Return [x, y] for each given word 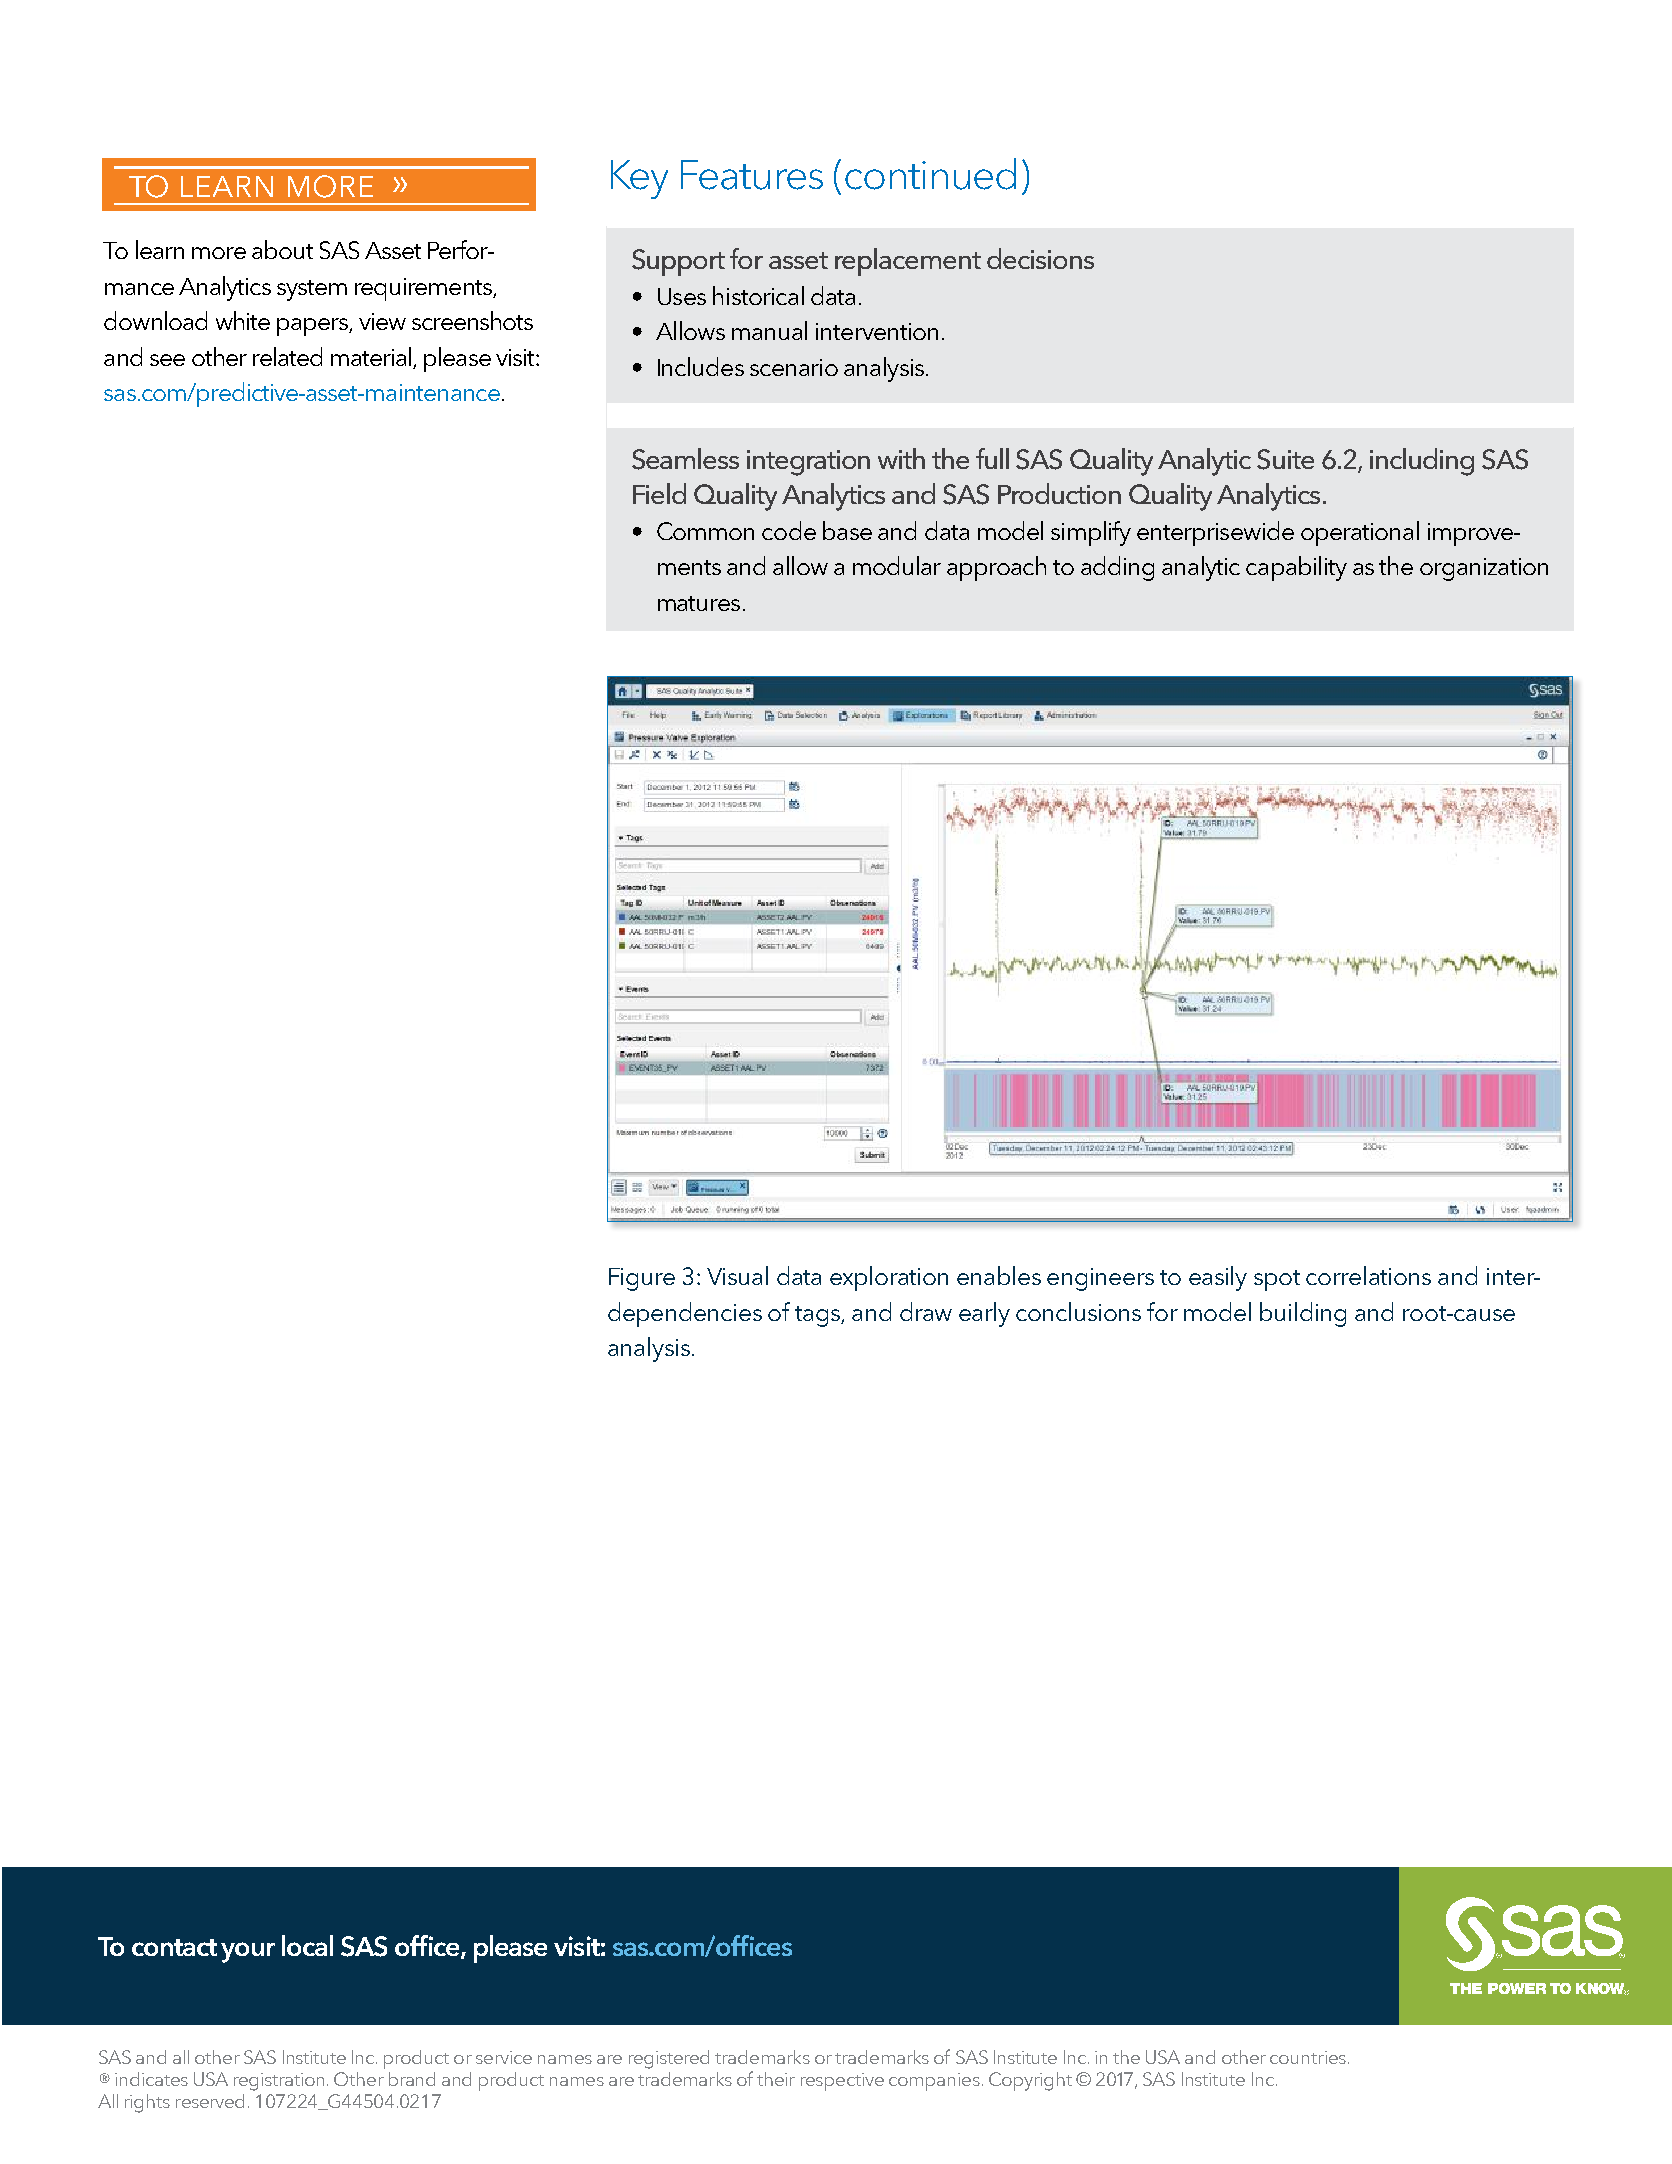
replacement [908, 262]
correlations [1368, 1275]
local [307, 1945]
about [282, 249]
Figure [642, 1279]
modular [897, 565]
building [1303, 1314]
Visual [737, 1275]
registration [281, 2082]
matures [699, 603]
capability [1296, 568]
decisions [1040, 258]
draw [926, 1311]
